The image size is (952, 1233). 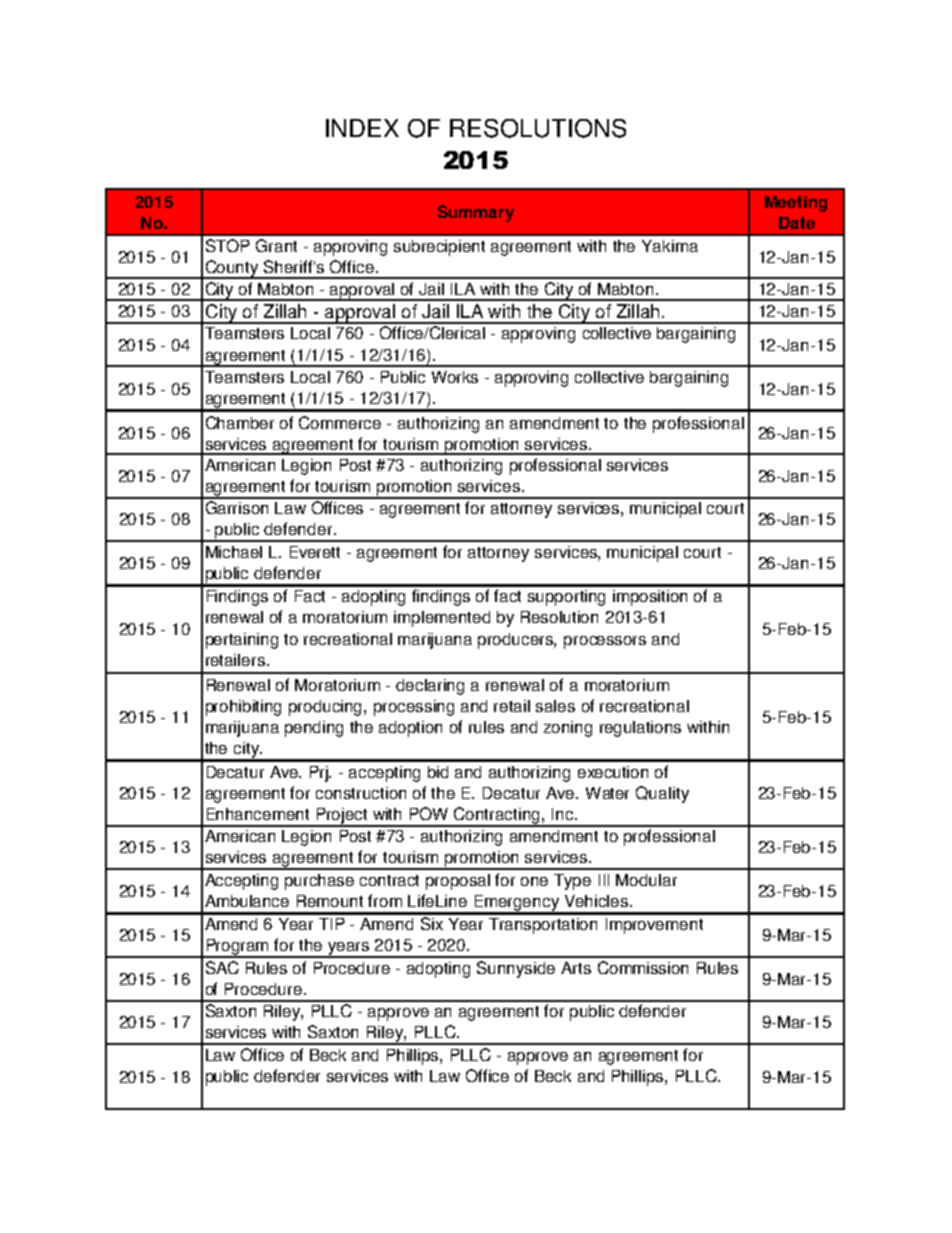 I want to click on producing, so click(x=327, y=708).
